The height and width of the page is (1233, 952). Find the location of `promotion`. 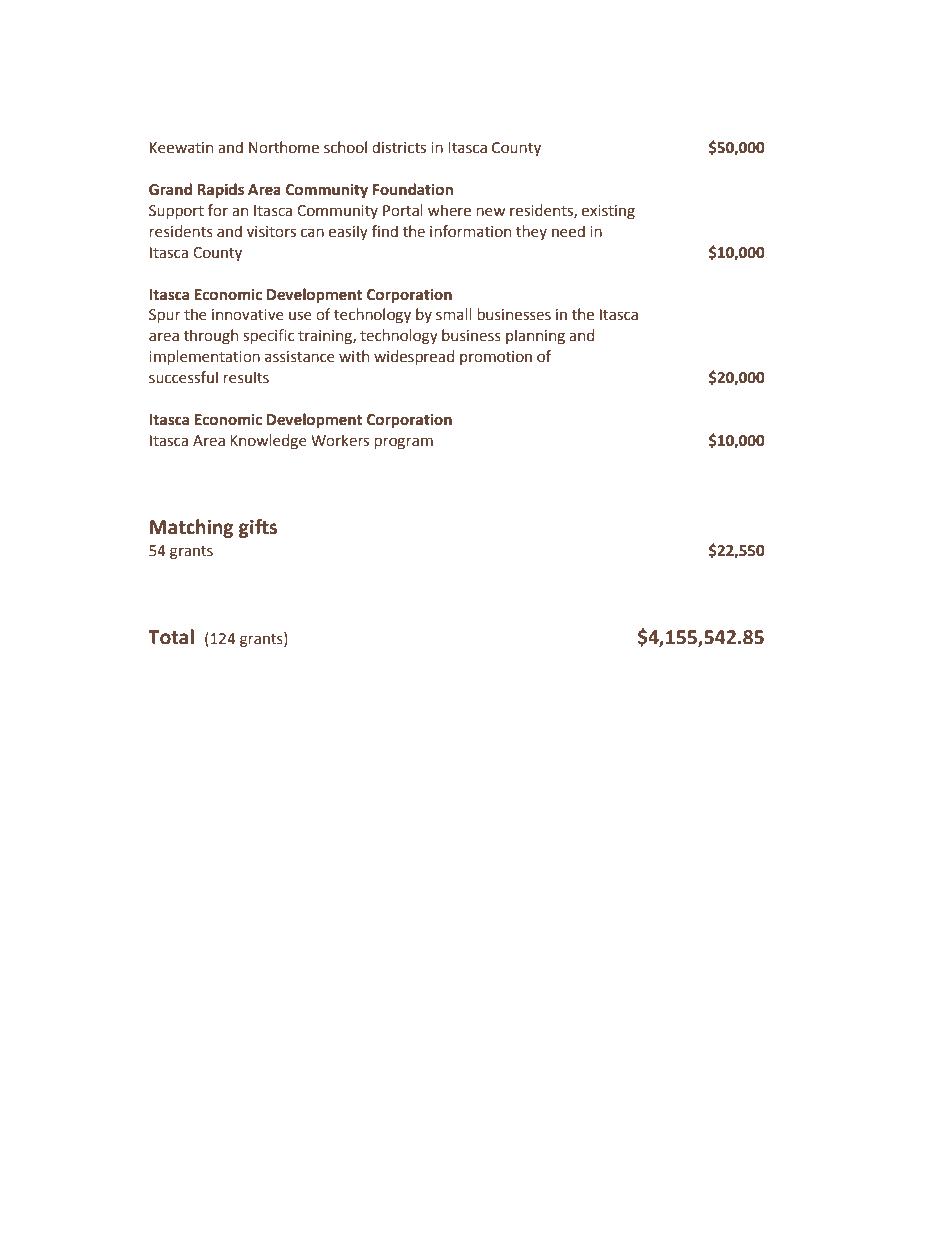

promotion is located at coordinates (496, 358).
